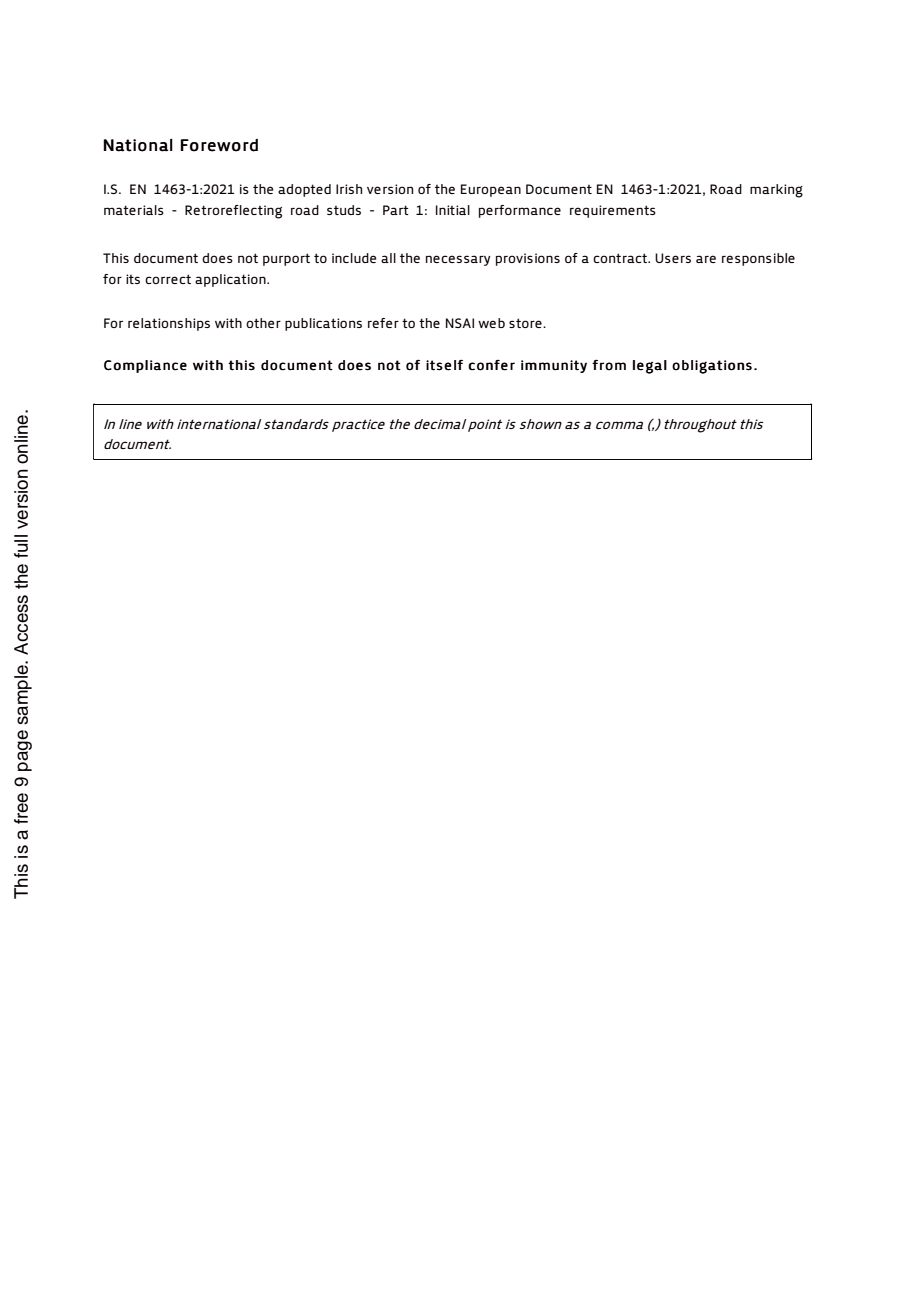  Describe the element at coordinates (706, 259) in the page. I see `are` at that location.
